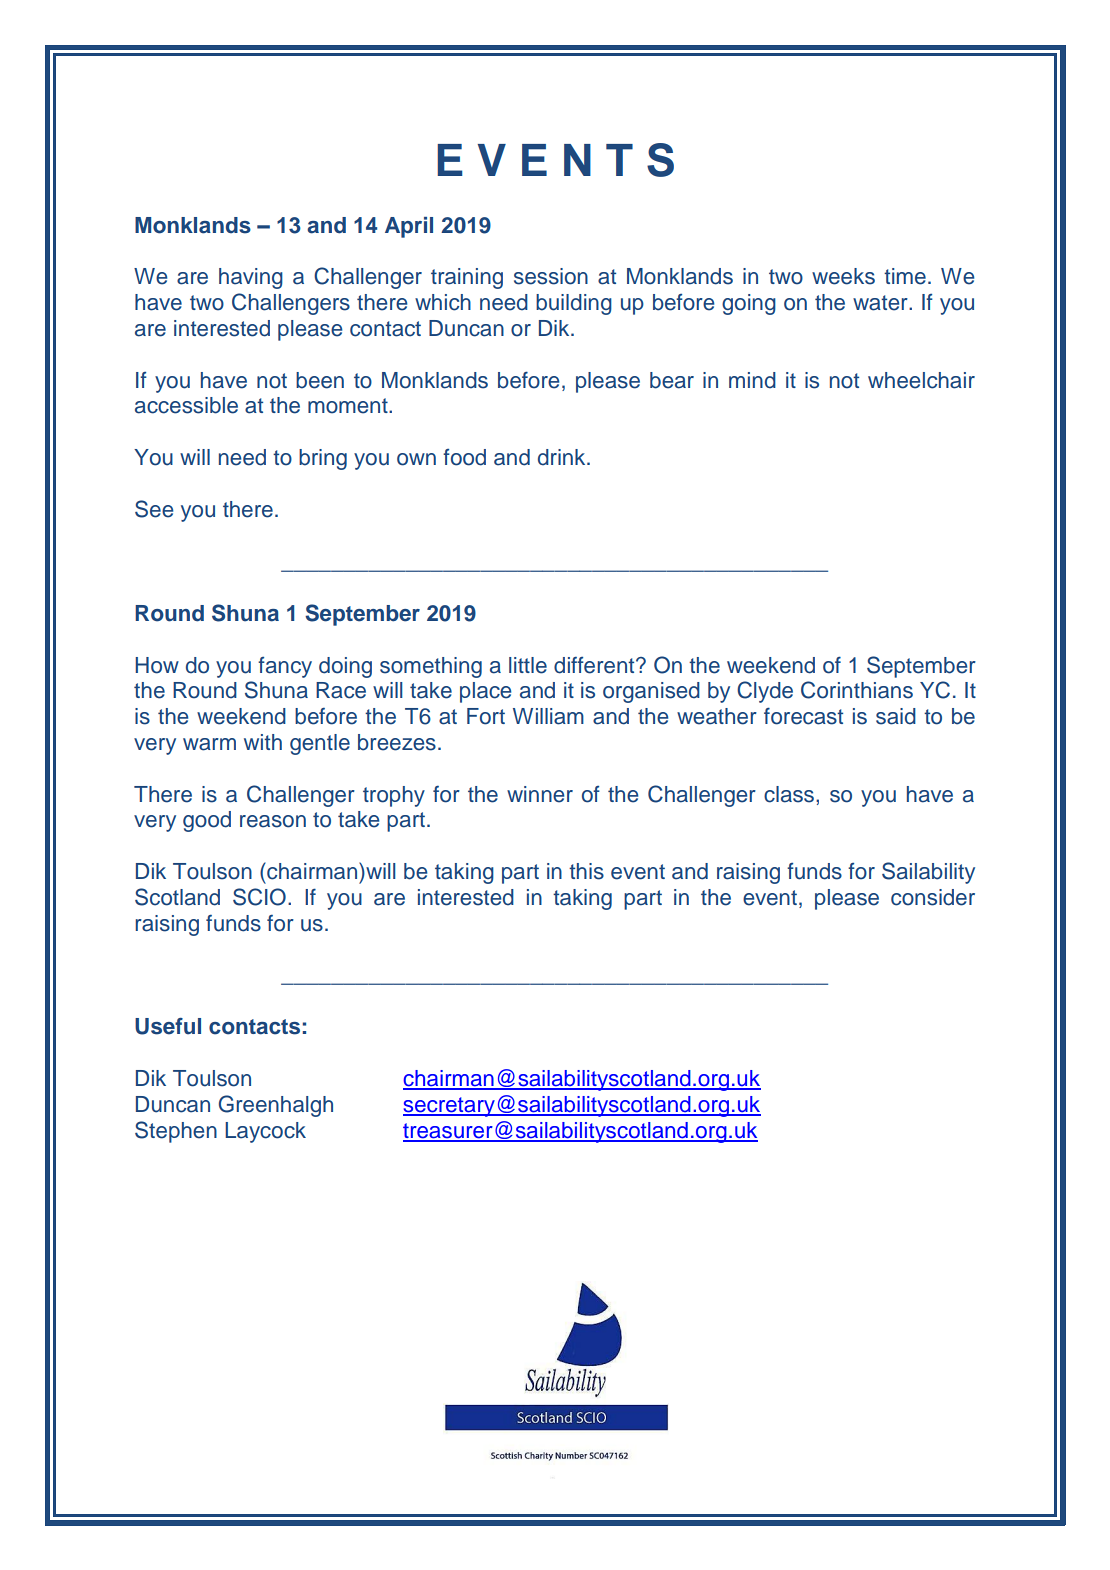  What do you see at coordinates (551, 276) in the document?
I see `session` at bounding box center [551, 276].
